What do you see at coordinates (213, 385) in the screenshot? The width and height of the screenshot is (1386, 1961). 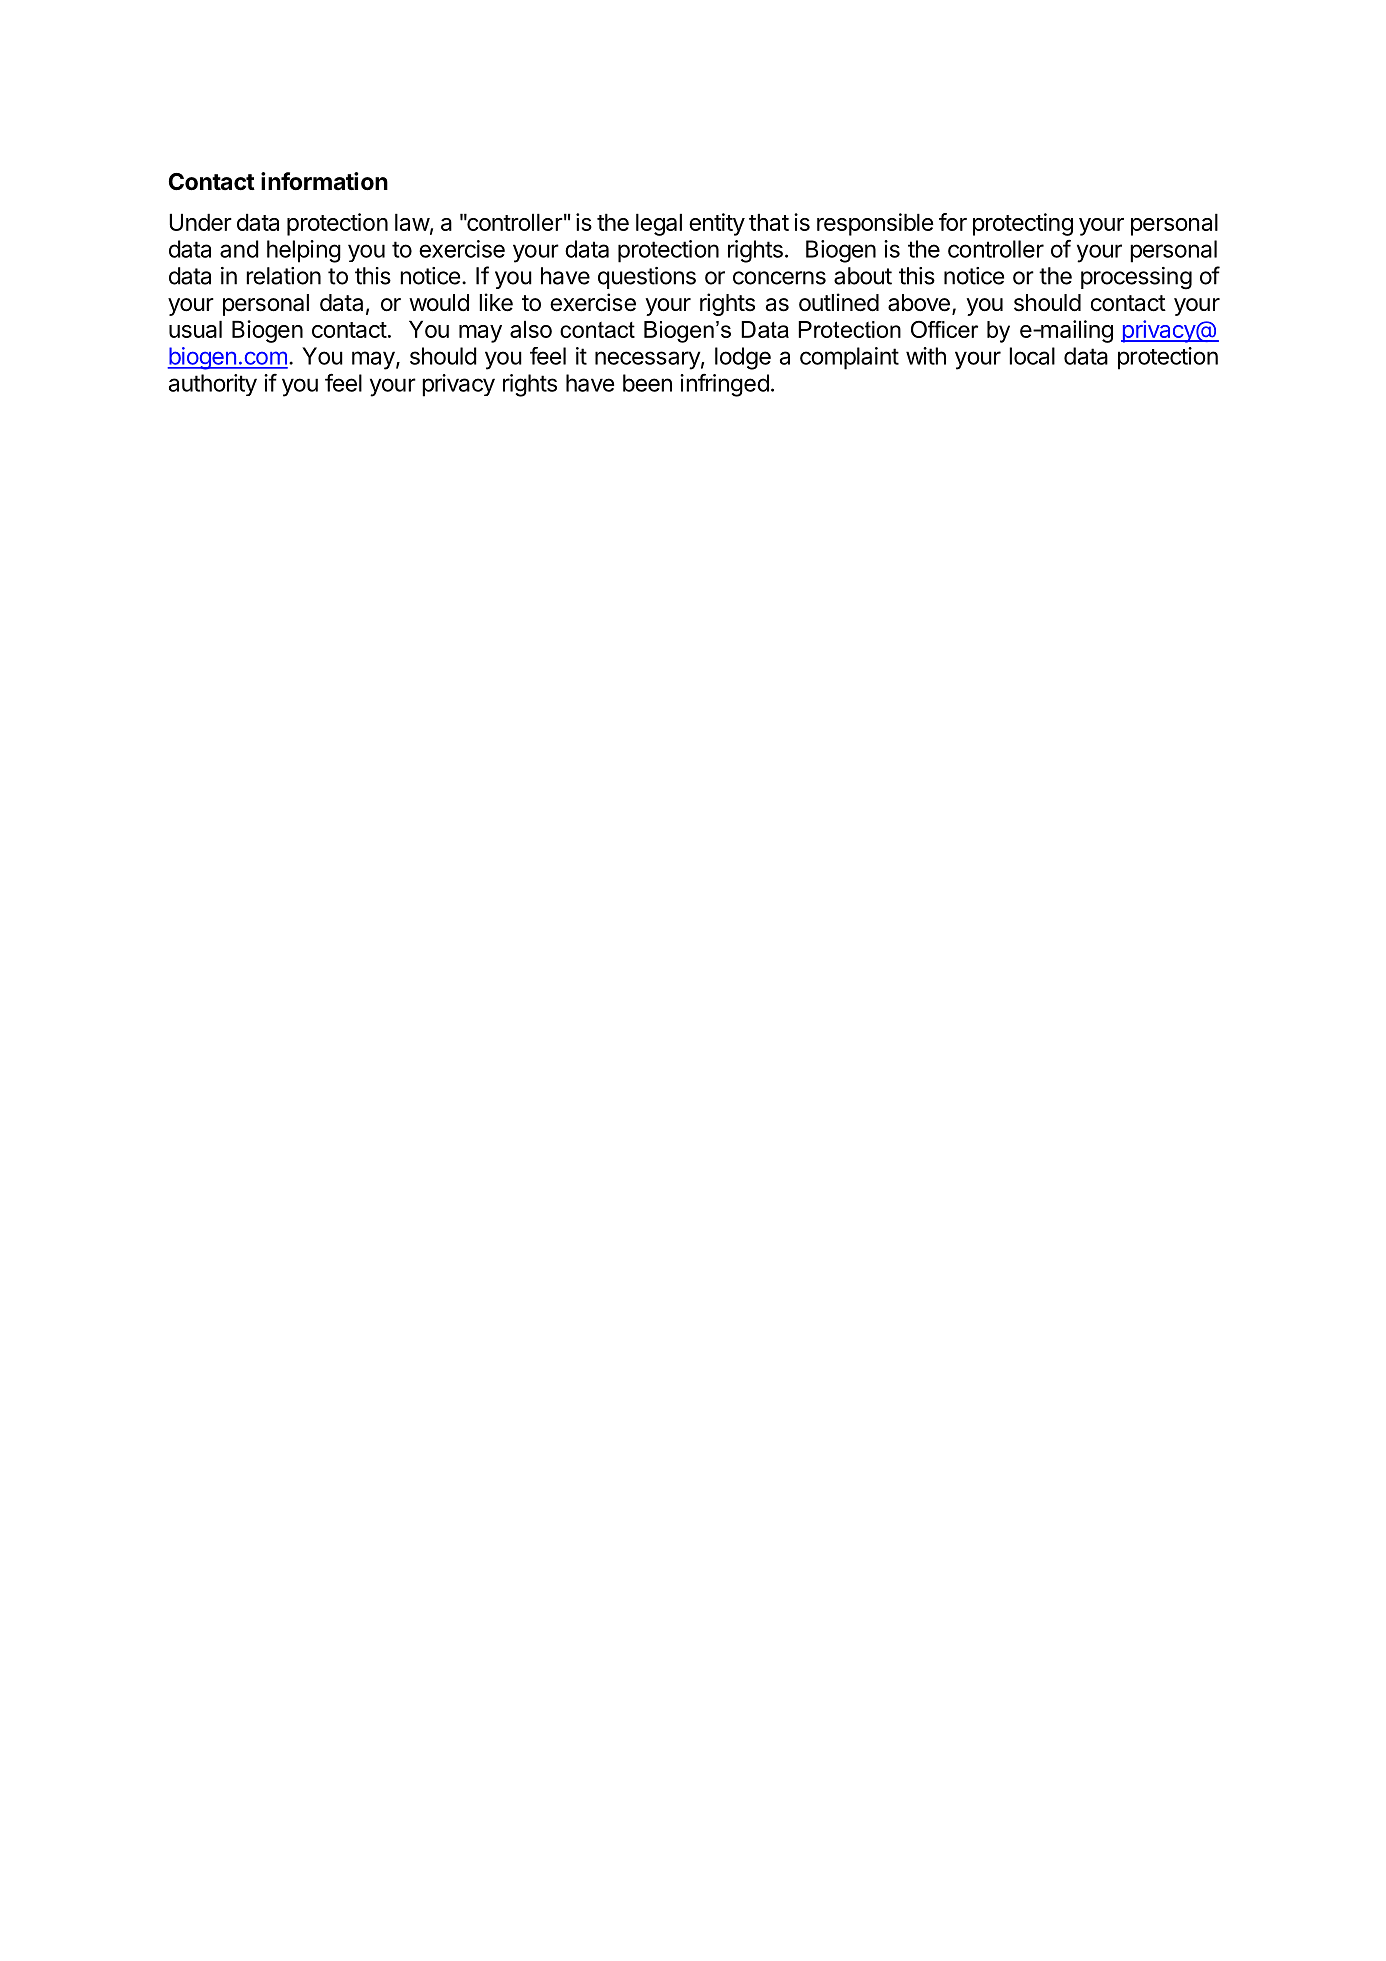 I see `authority` at bounding box center [213, 385].
